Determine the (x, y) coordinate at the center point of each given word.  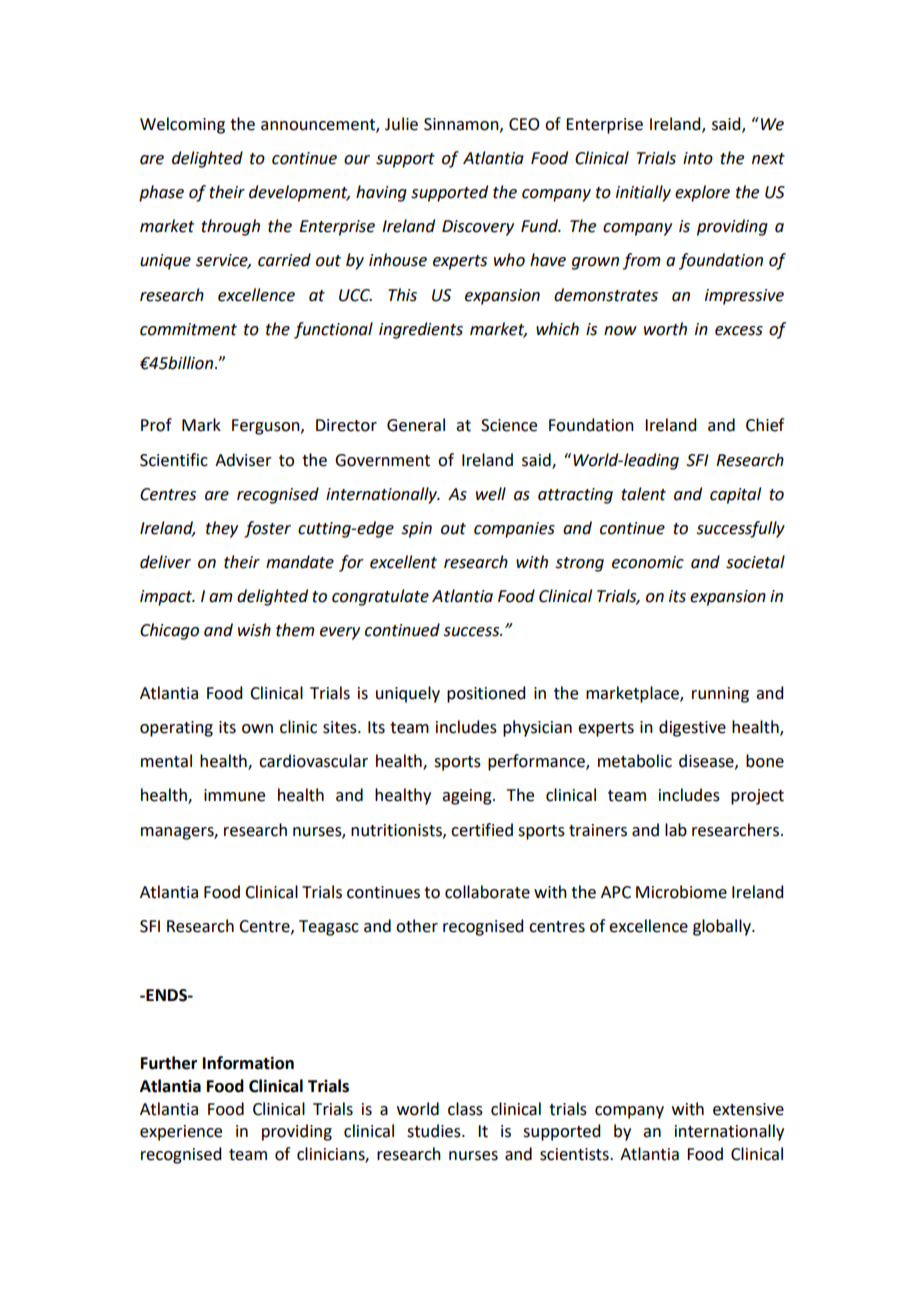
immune (234, 795)
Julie (401, 124)
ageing (468, 797)
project (757, 797)
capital (735, 495)
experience (181, 1133)
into (698, 158)
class (465, 1109)
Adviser (243, 460)
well (491, 494)
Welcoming (182, 125)
